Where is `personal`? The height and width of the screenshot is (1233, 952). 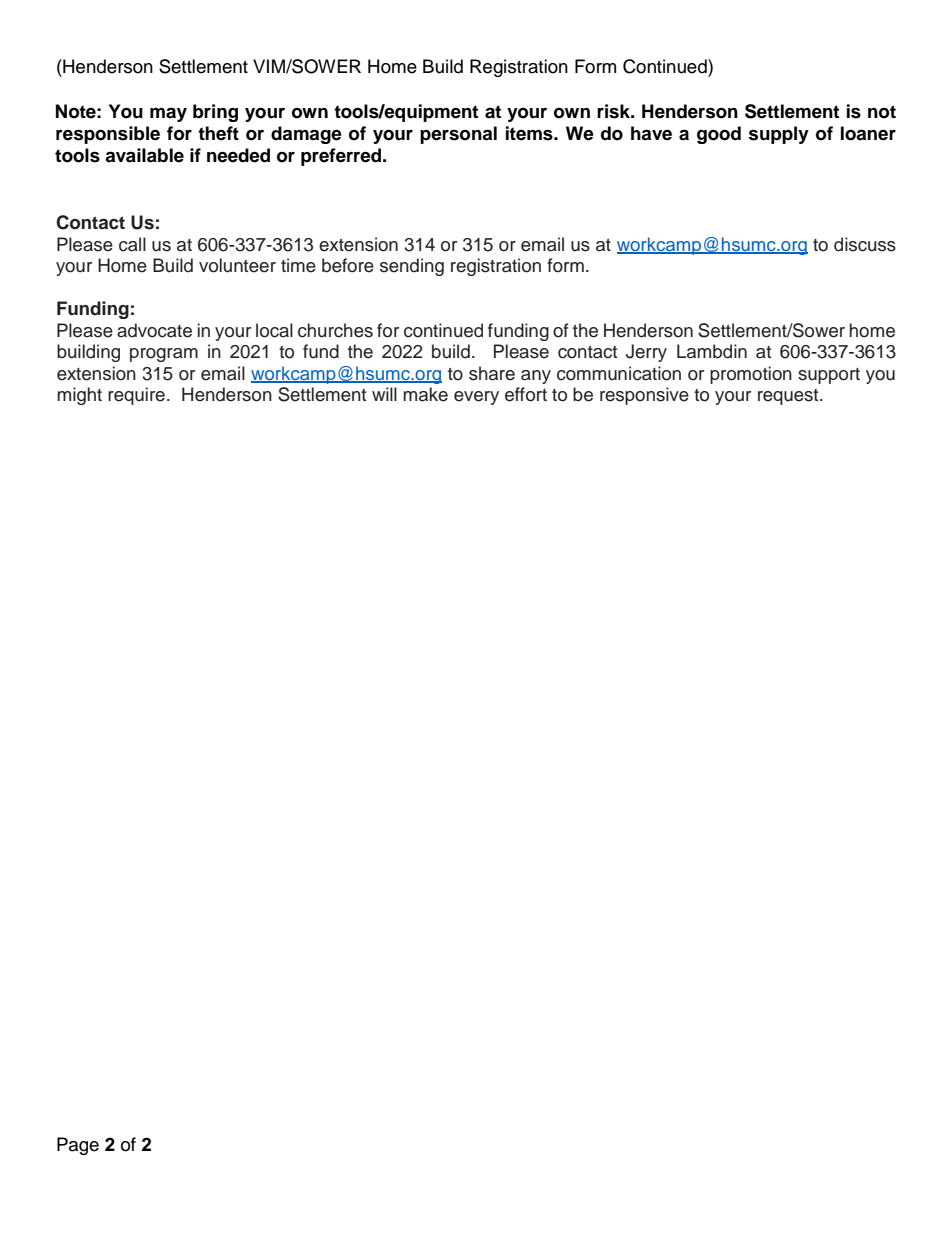
personal is located at coordinates (458, 135).
